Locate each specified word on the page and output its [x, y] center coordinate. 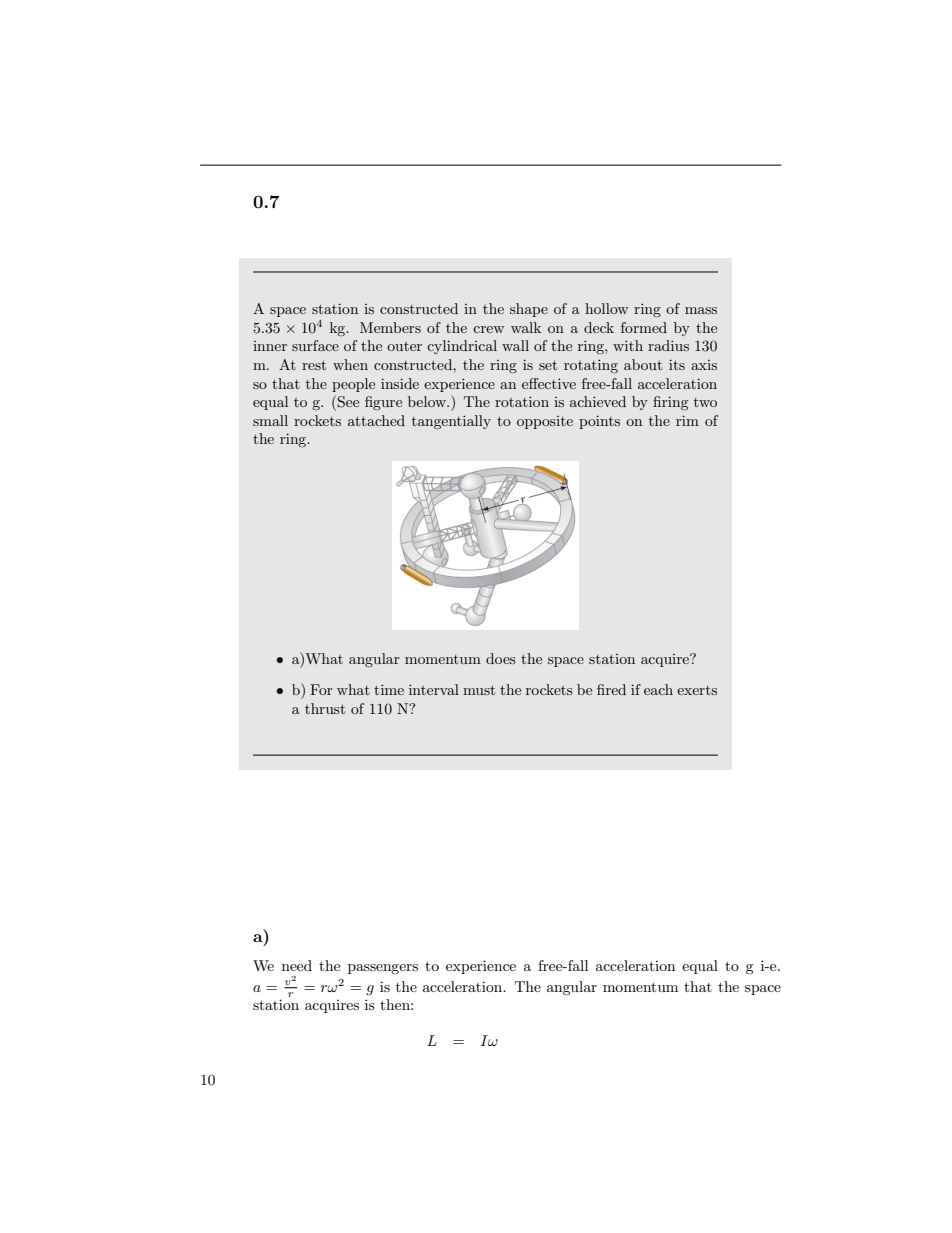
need [297, 965]
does [501, 658]
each [658, 689]
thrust [325, 708]
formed [644, 327]
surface [315, 345]
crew [488, 329]
